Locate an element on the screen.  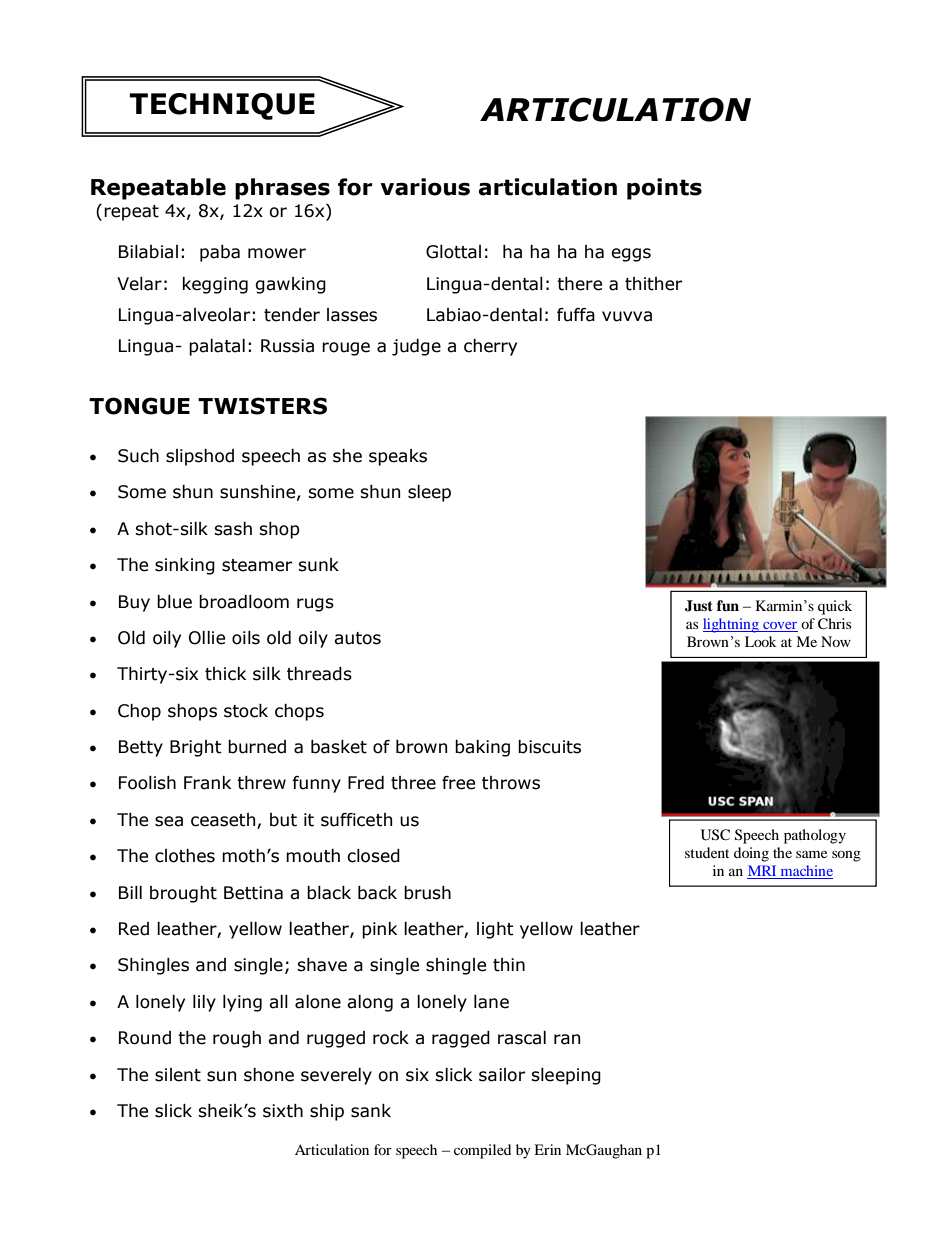
various is located at coordinates (425, 187).
